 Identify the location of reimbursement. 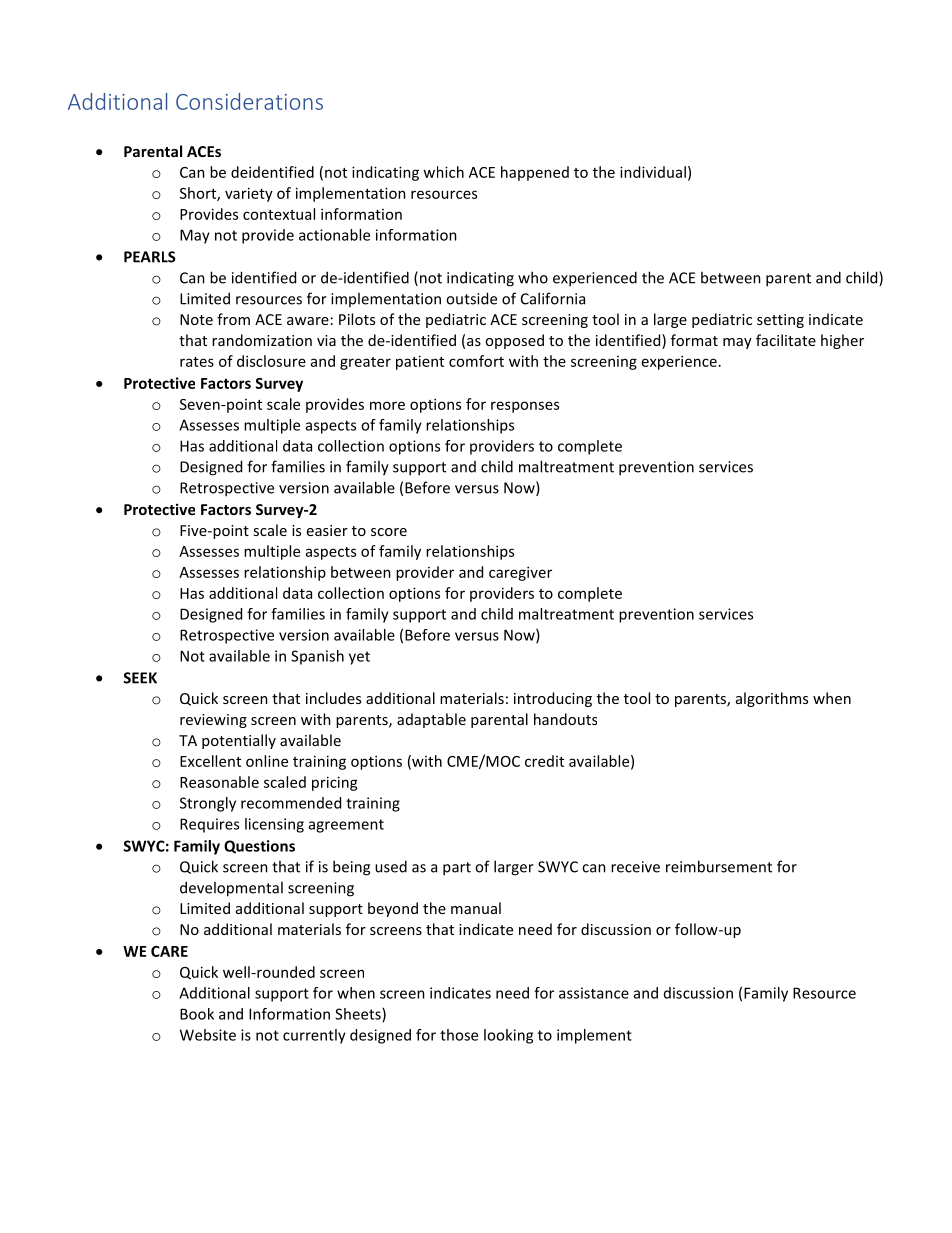
(719, 866).
